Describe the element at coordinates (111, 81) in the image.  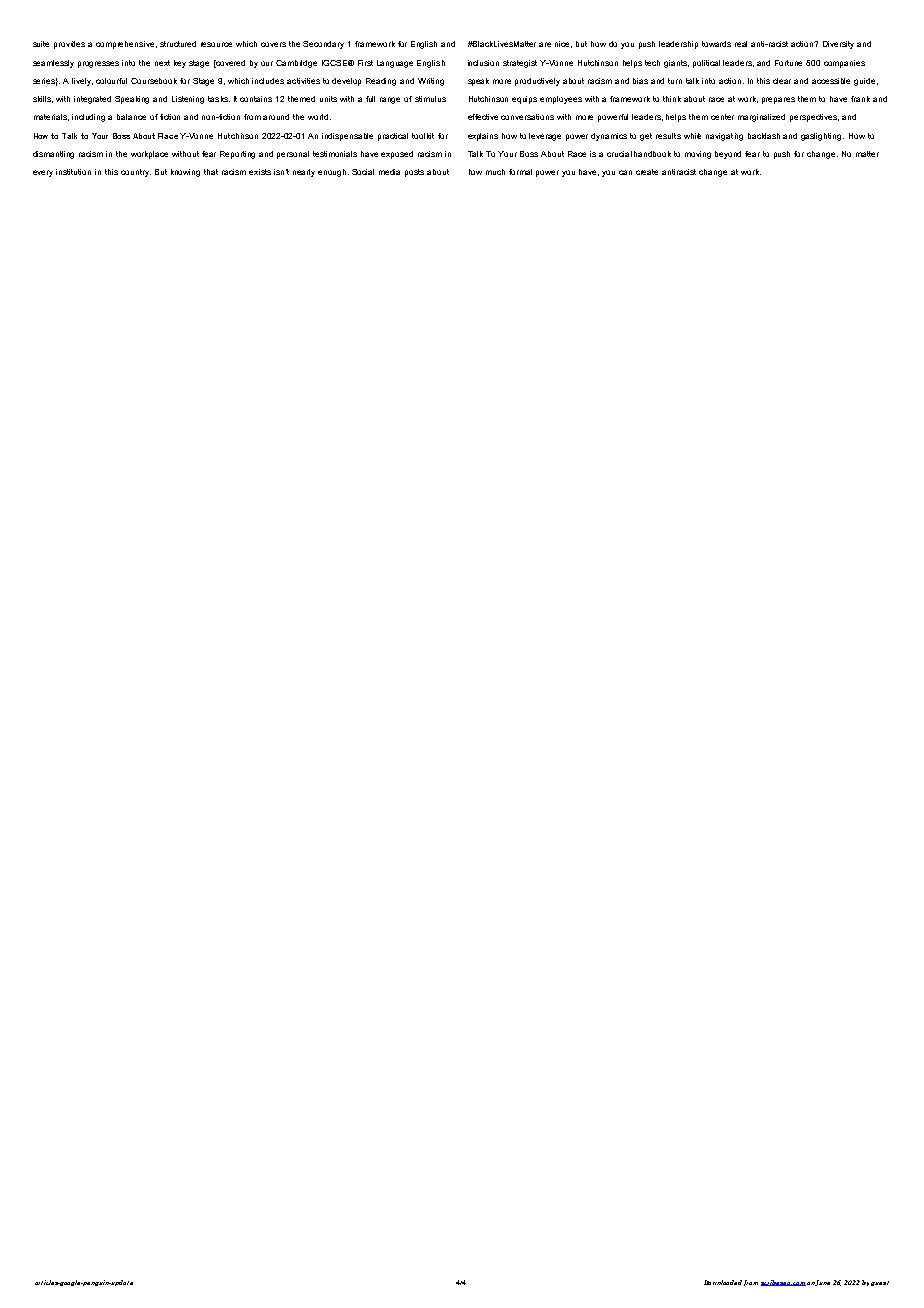
I see `colourful` at that location.
